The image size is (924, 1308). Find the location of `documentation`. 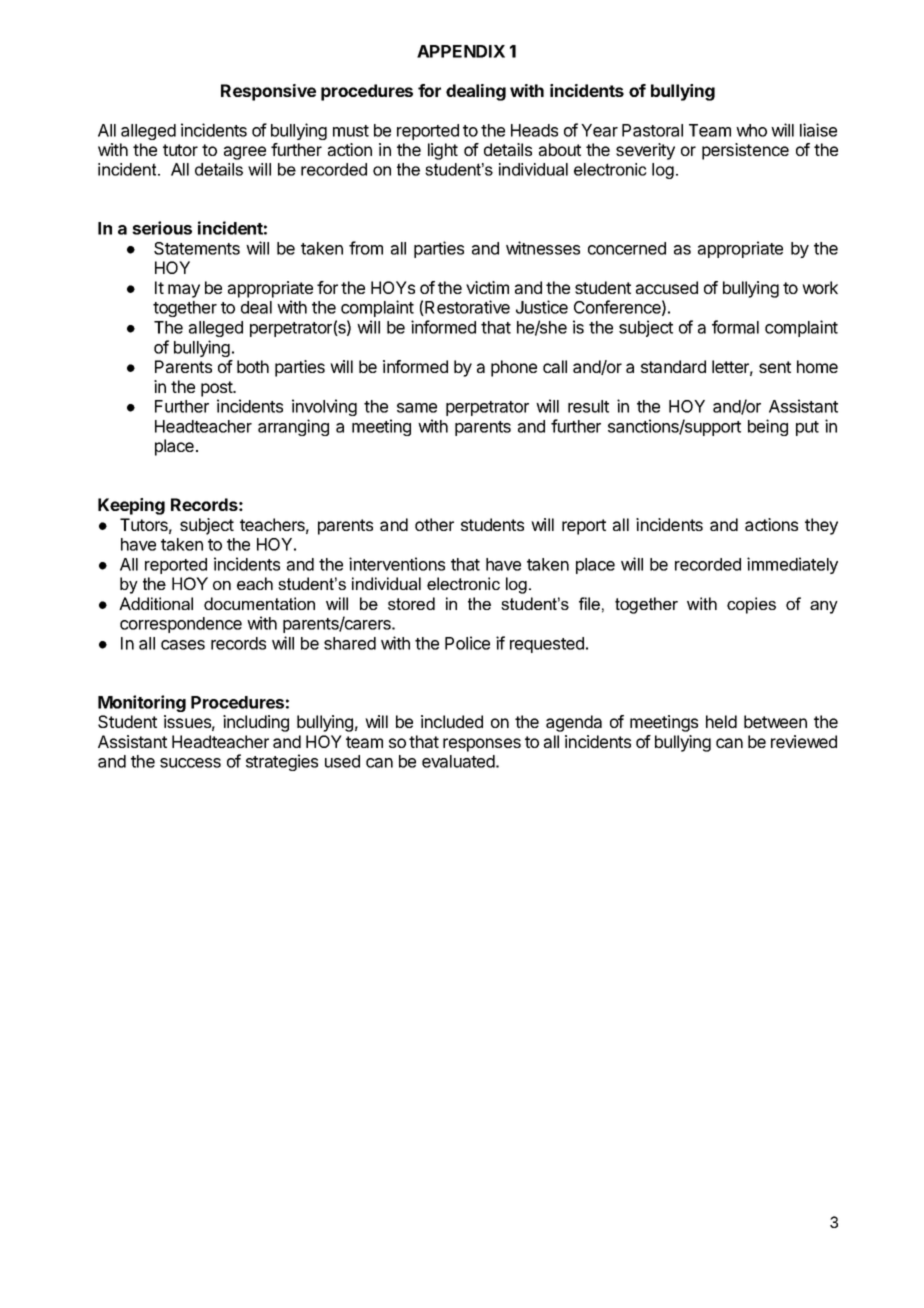

documentation is located at coordinates (259, 603).
